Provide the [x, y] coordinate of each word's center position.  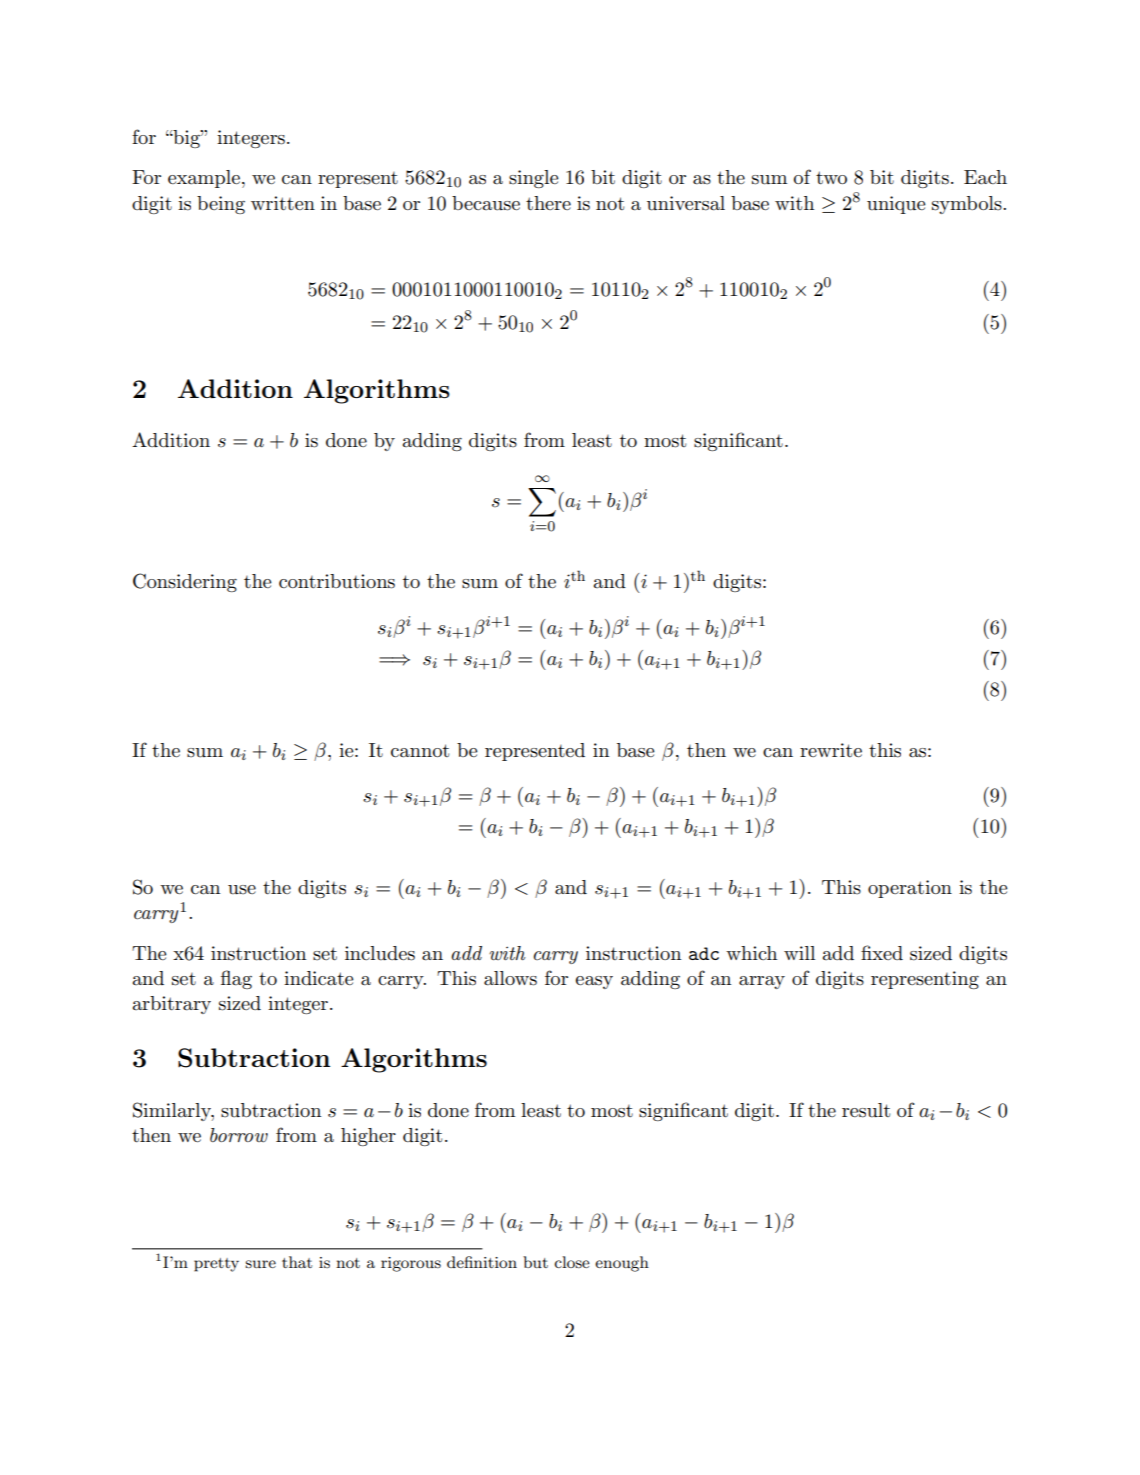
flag [236, 979]
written [283, 203]
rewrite [831, 750]
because [486, 203]
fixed [882, 952]
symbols [968, 205]
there [548, 203]
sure [260, 1264]
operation [910, 889]
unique [896, 205]
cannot [420, 751]
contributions [337, 581]
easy [594, 982]
